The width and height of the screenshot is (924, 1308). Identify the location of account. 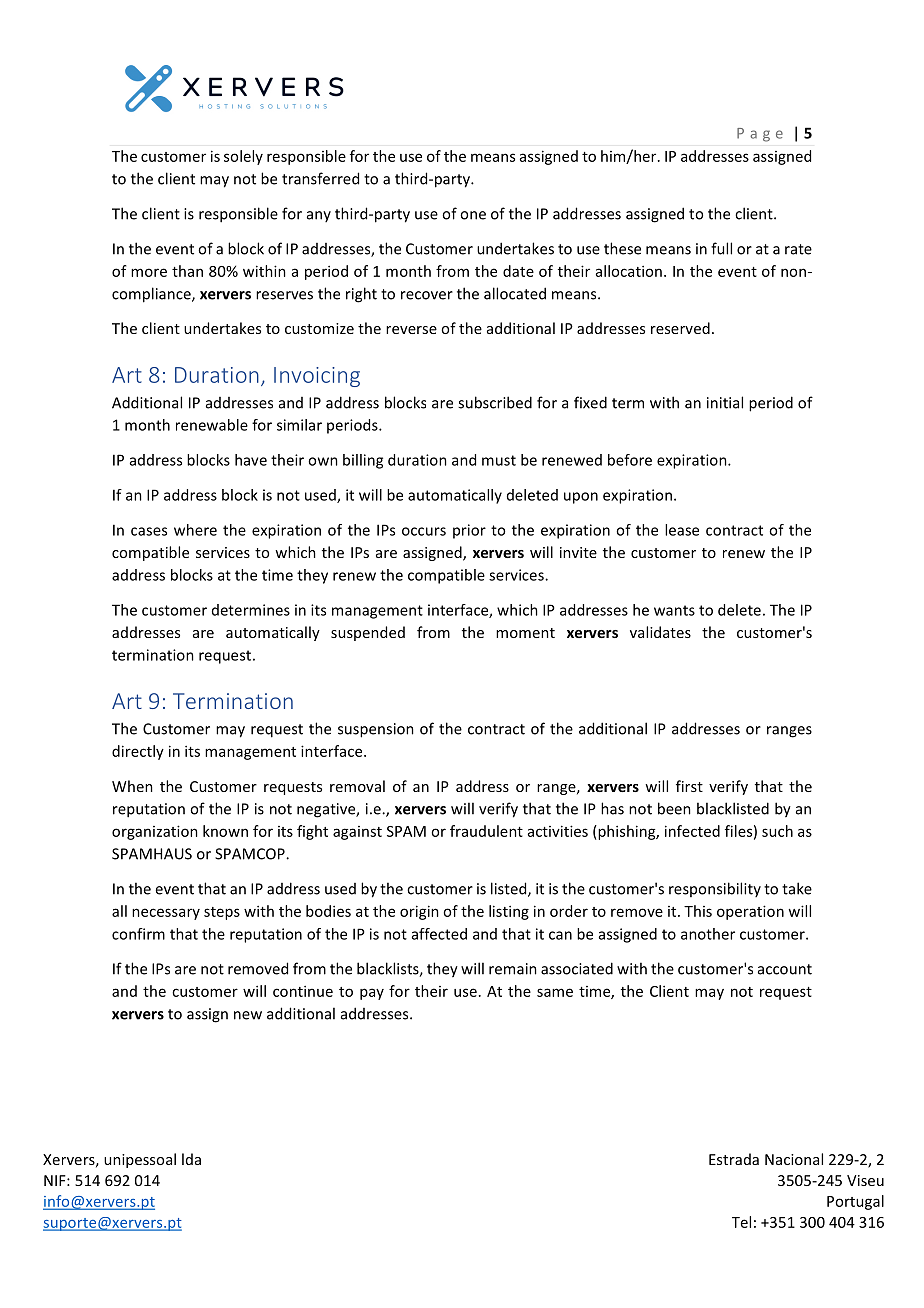
(785, 969).
